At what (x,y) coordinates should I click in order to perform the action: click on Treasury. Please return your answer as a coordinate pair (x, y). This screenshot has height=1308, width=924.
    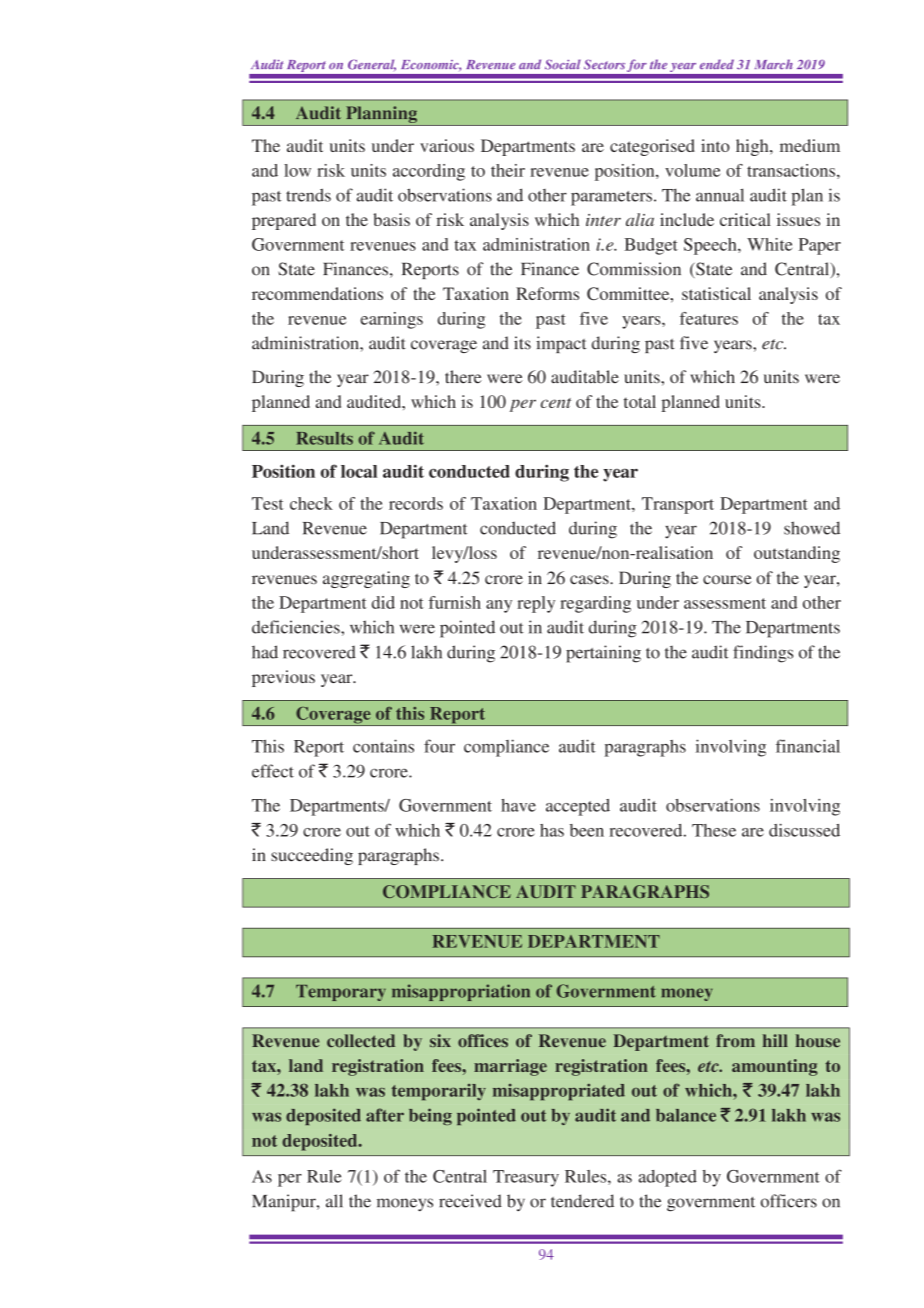
    Looking at the image, I should click on (526, 1178).
